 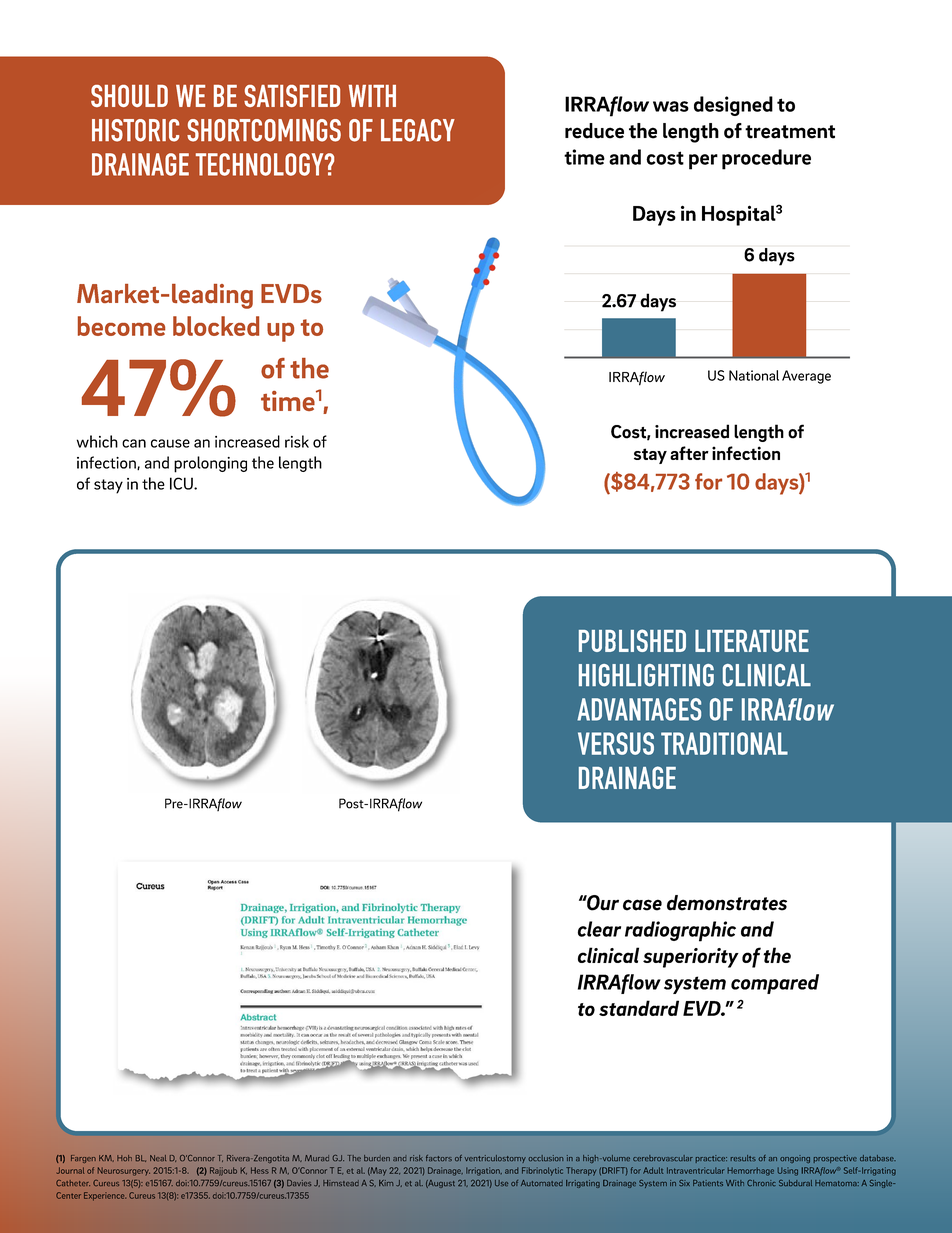 What do you see at coordinates (632, 640) in the screenshot?
I see `PUBLISHED` at bounding box center [632, 640].
